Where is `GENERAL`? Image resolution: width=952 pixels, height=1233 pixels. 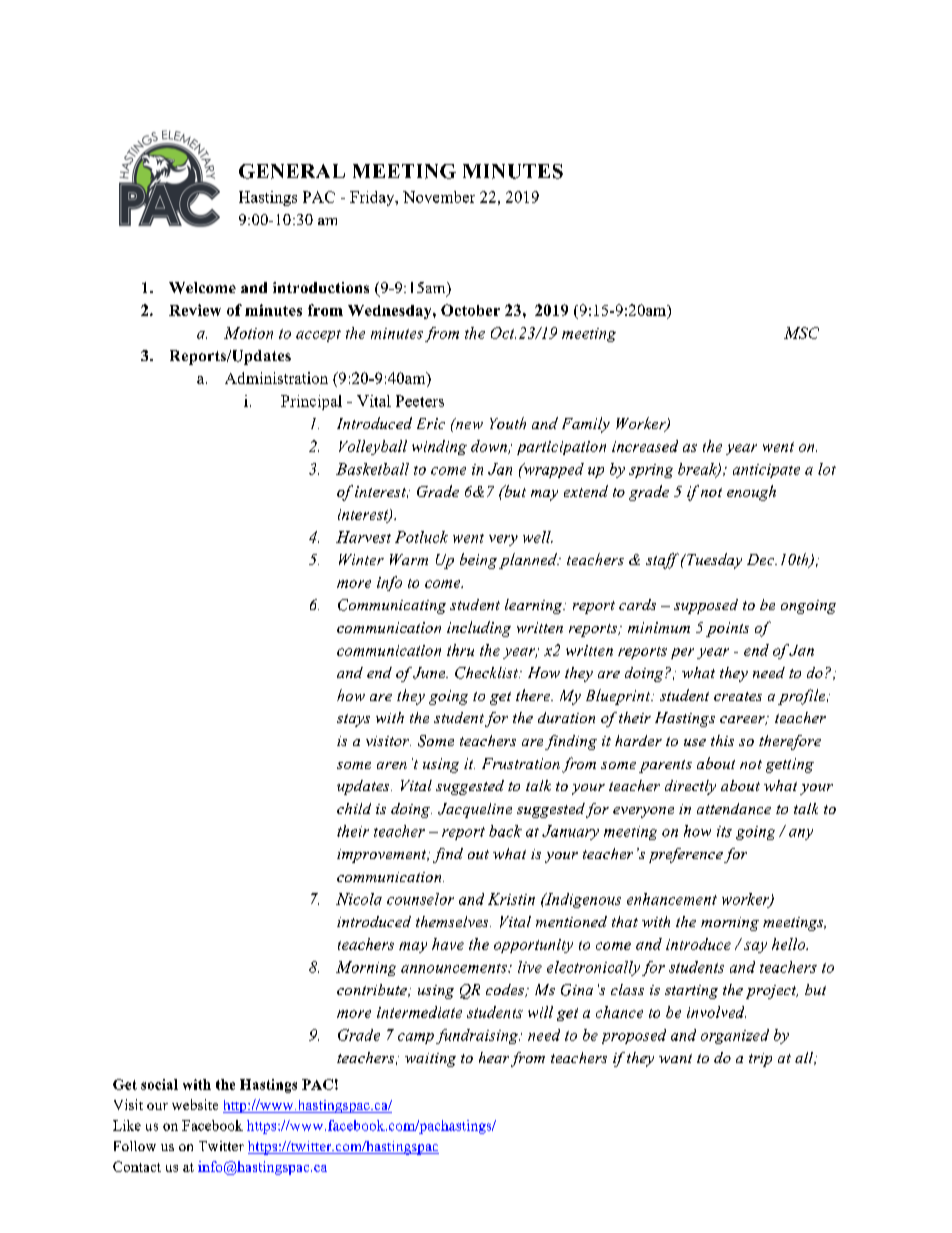
GENERAL is located at coordinates (292, 171).
